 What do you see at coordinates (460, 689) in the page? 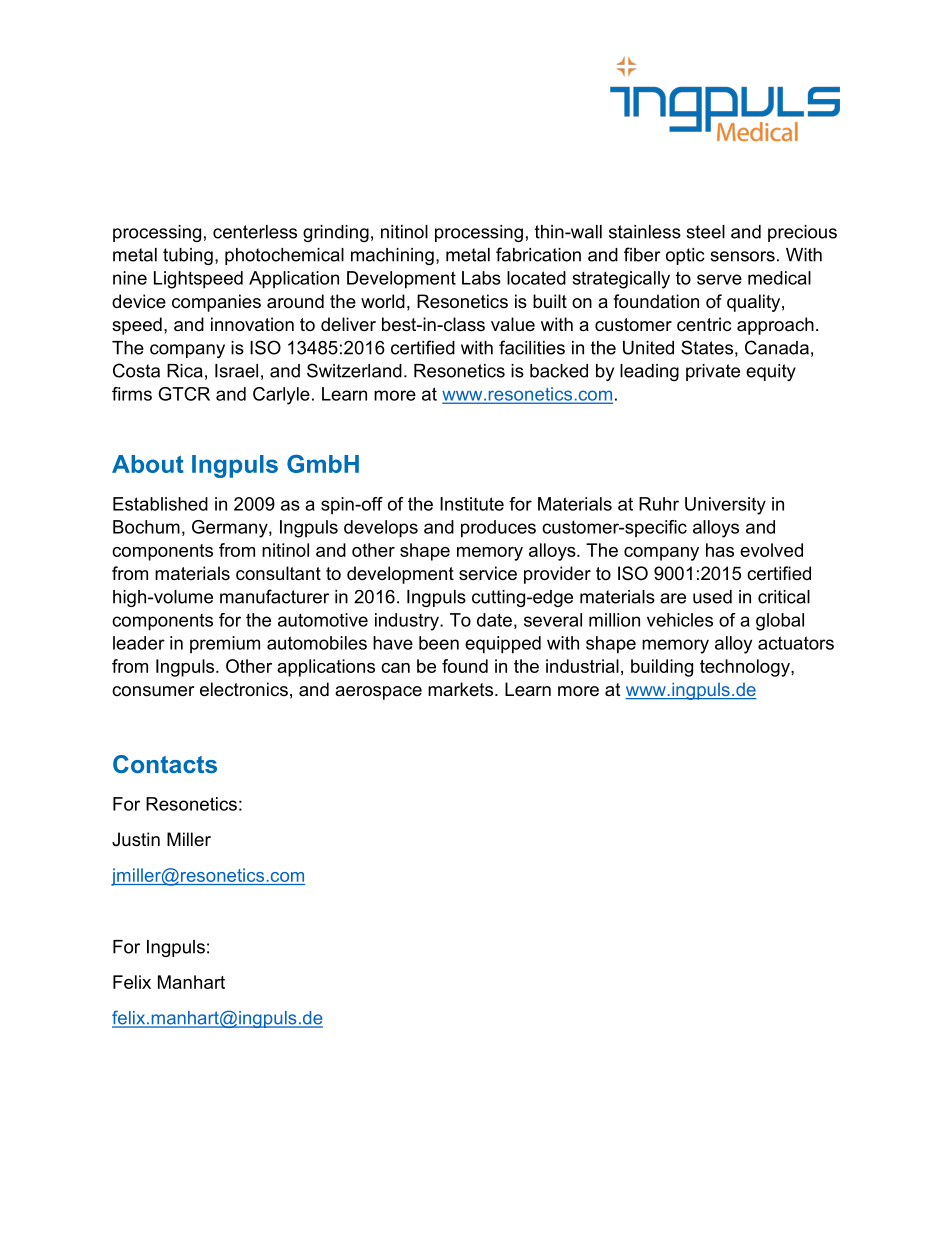
I see `markets` at bounding box center [460, 689].
